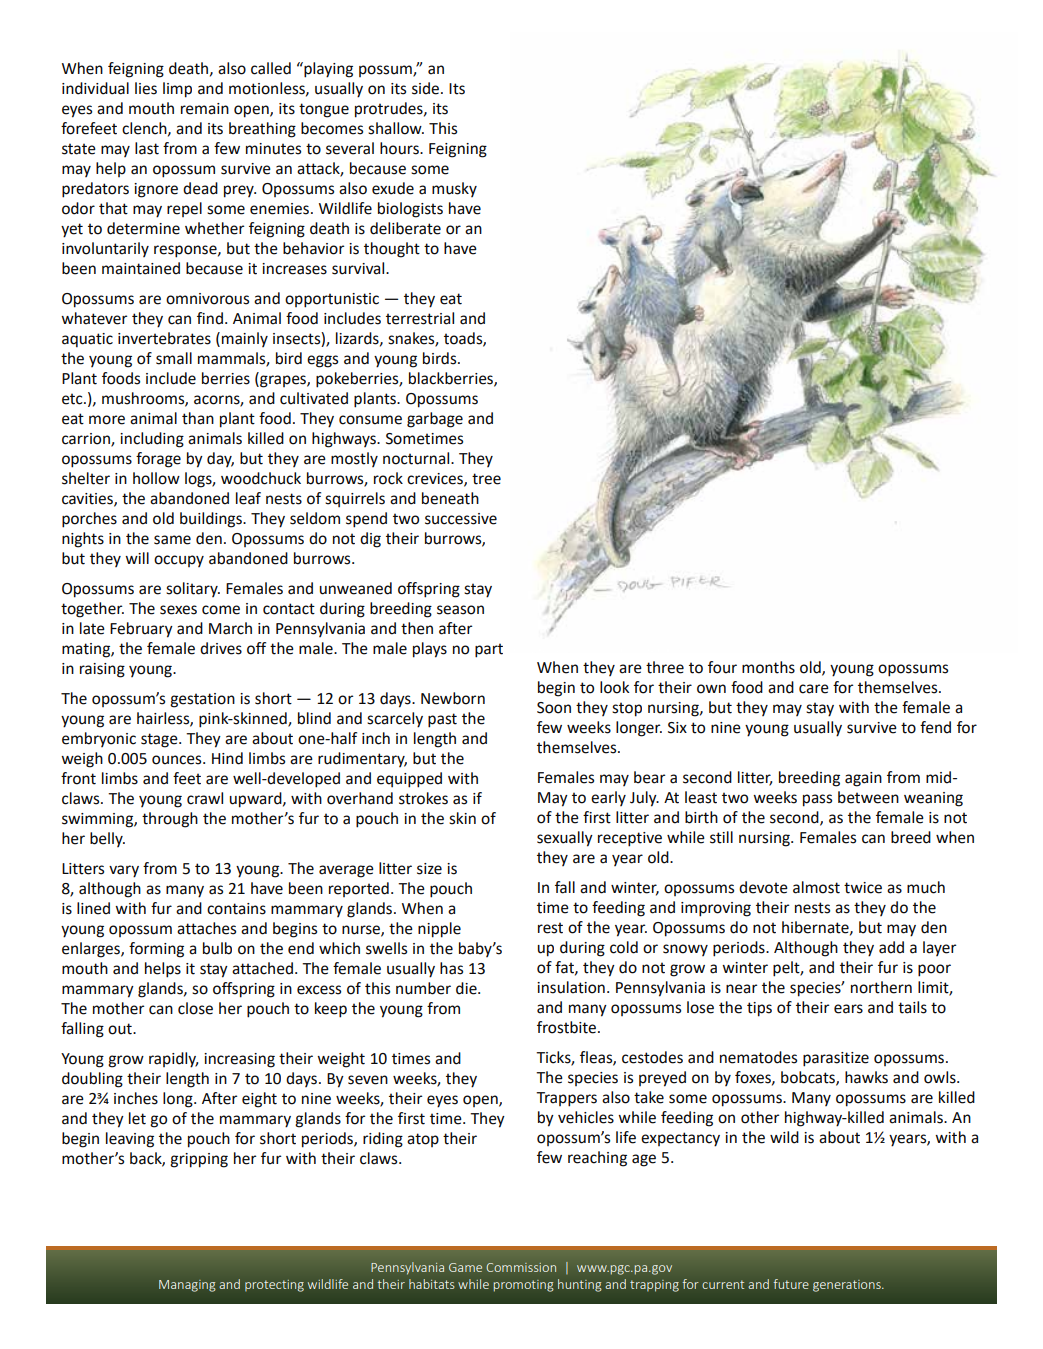 Image resolution: width=1043 pixels, height=1349 pixels. What do you see at coordinates (187, 1286) in the screenshot?
I see `Managing` at bounding box center [187, 1286].
